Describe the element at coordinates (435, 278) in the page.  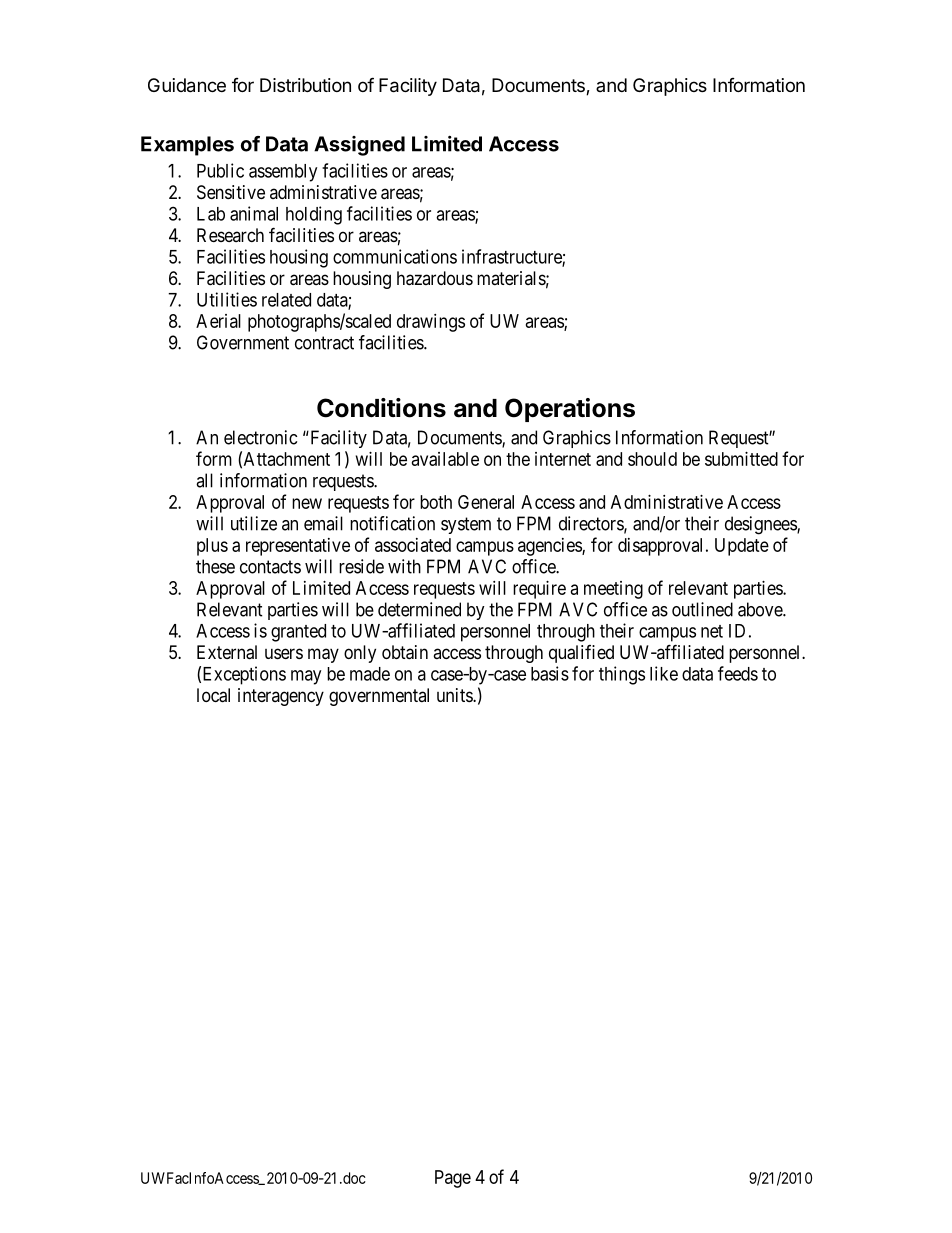
I see `hazardous` at that location.
